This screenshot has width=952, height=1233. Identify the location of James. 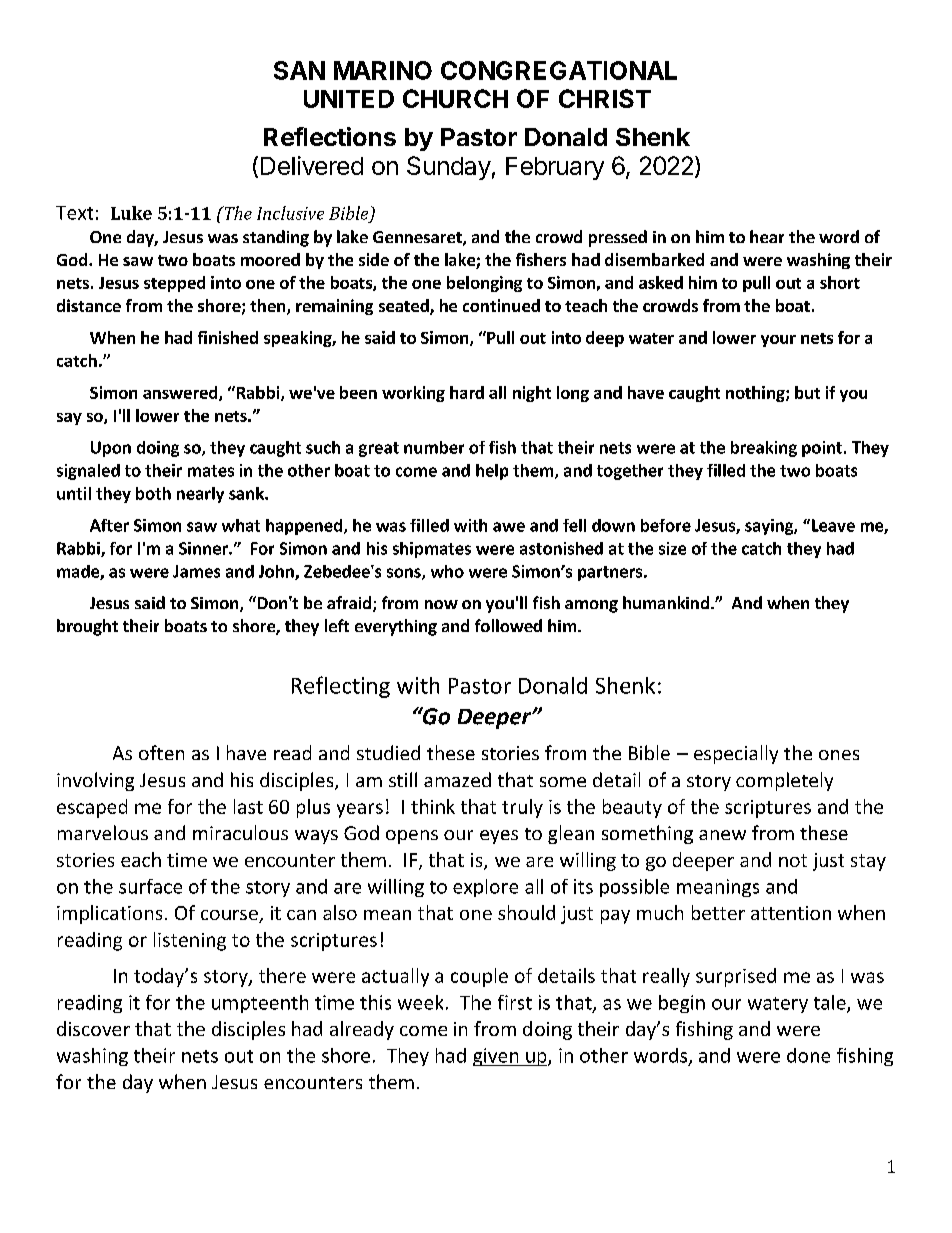
(196, 571).
